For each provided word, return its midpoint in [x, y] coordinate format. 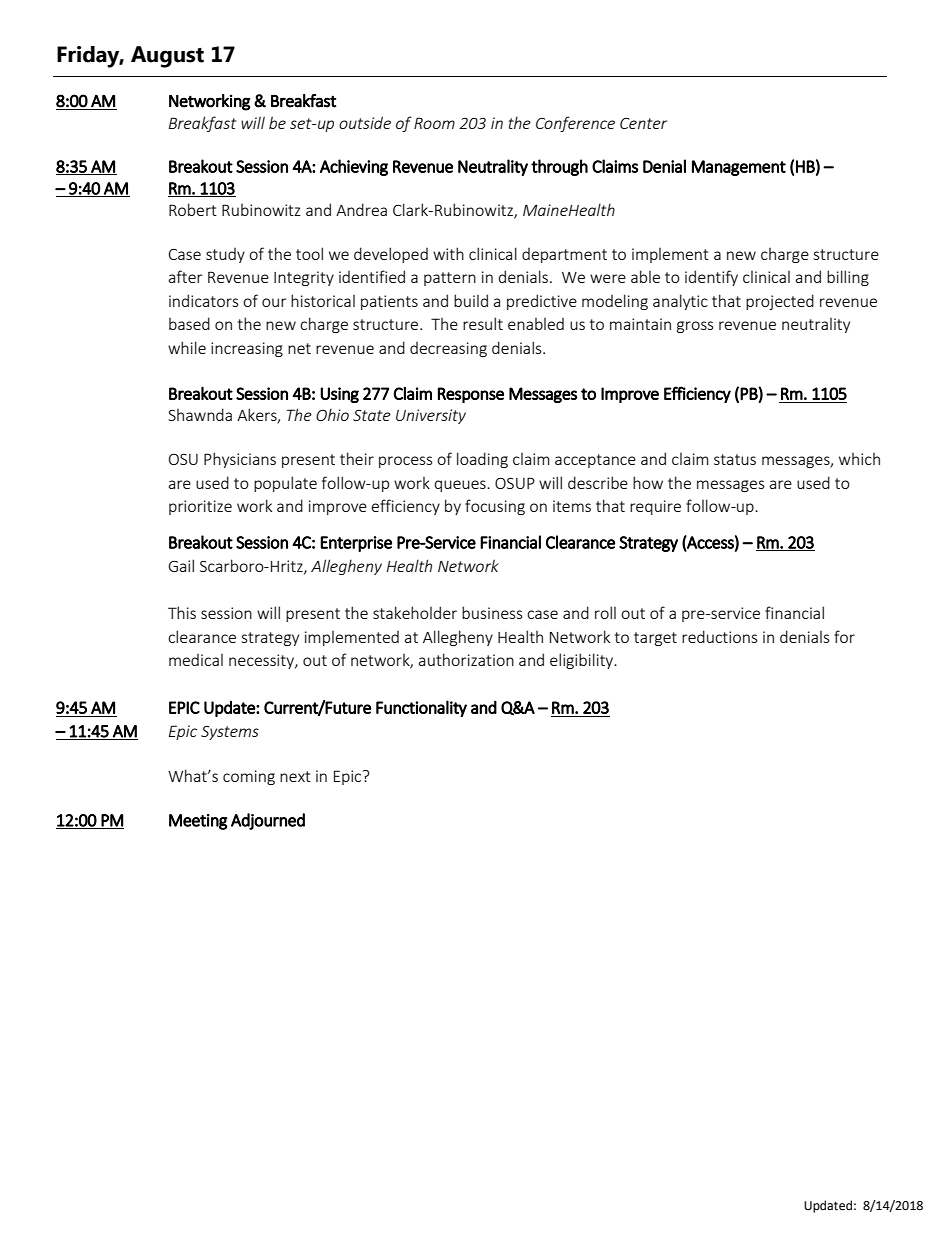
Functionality [421, 708]
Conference [575, 124]
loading [482, 460]
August [167, 57]
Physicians [240, 460]
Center [643, 123]
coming [249, 777]
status [735, 459]
